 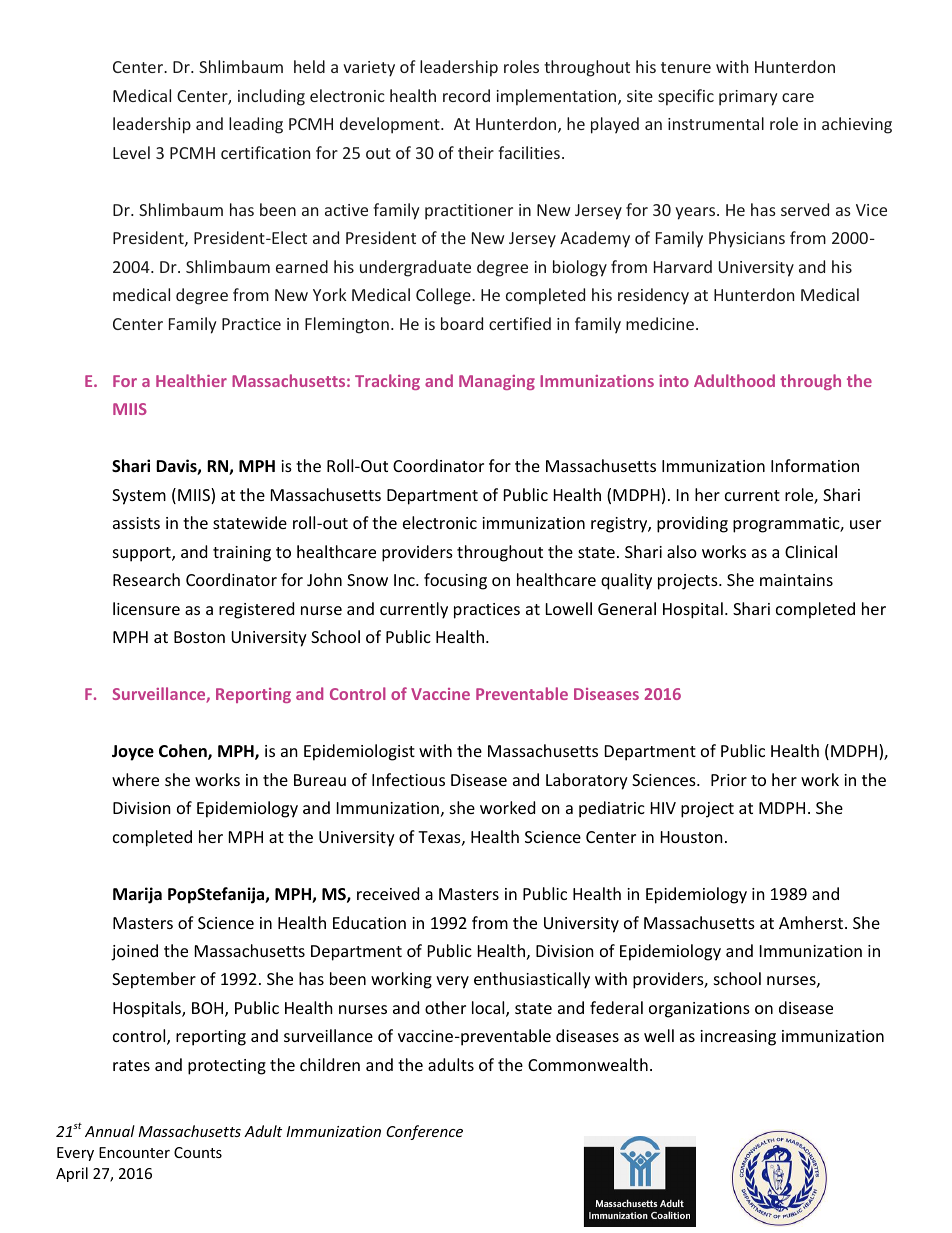 I want to click on Conference, so click(x=424, y=1132).
